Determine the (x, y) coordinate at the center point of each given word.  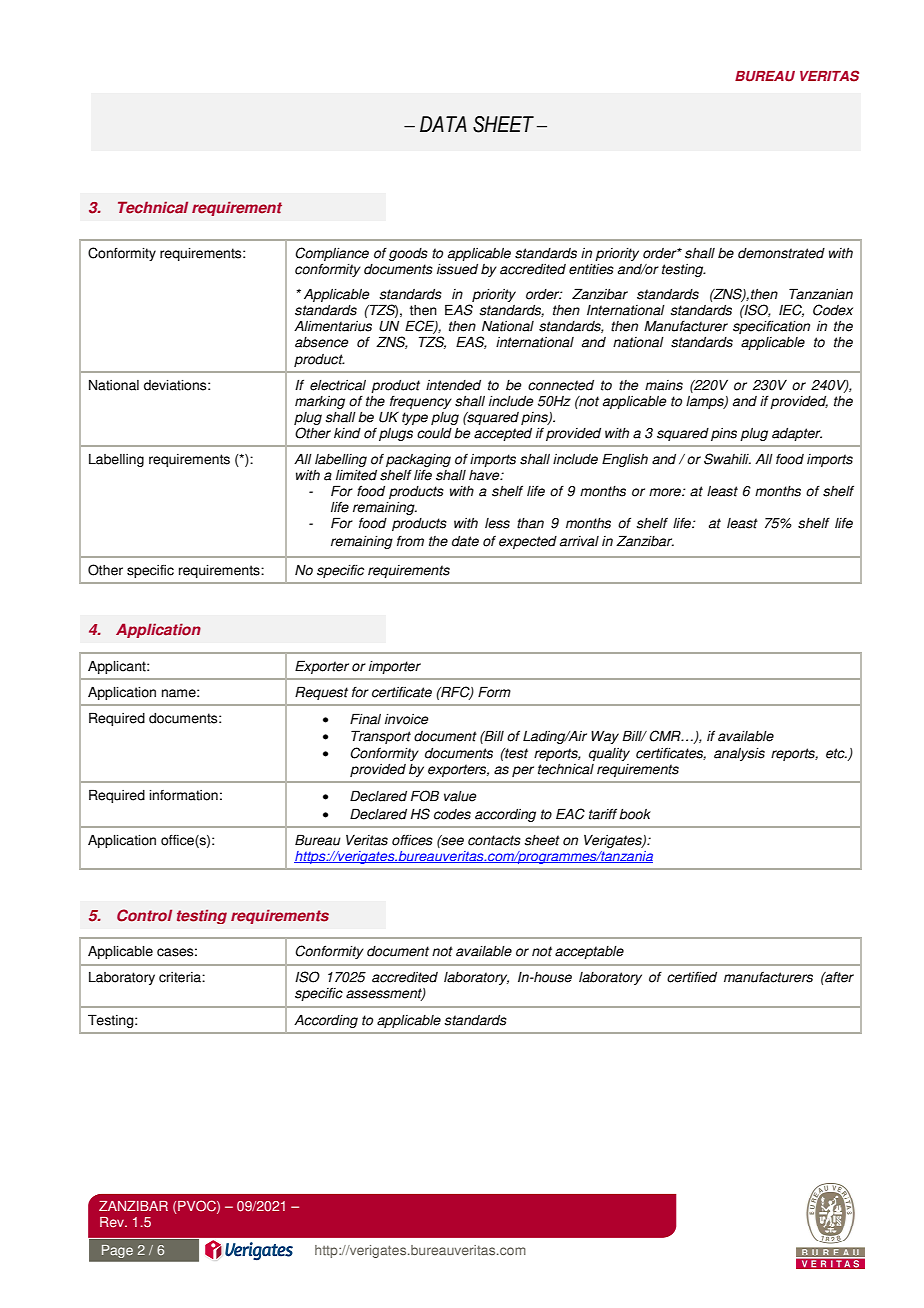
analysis (739, 754)
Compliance (332, 254)
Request (321, 693)
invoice (406, 719)
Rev (113, 1222)
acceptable (589, 952)
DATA (443, 124)
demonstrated (781, 253)
